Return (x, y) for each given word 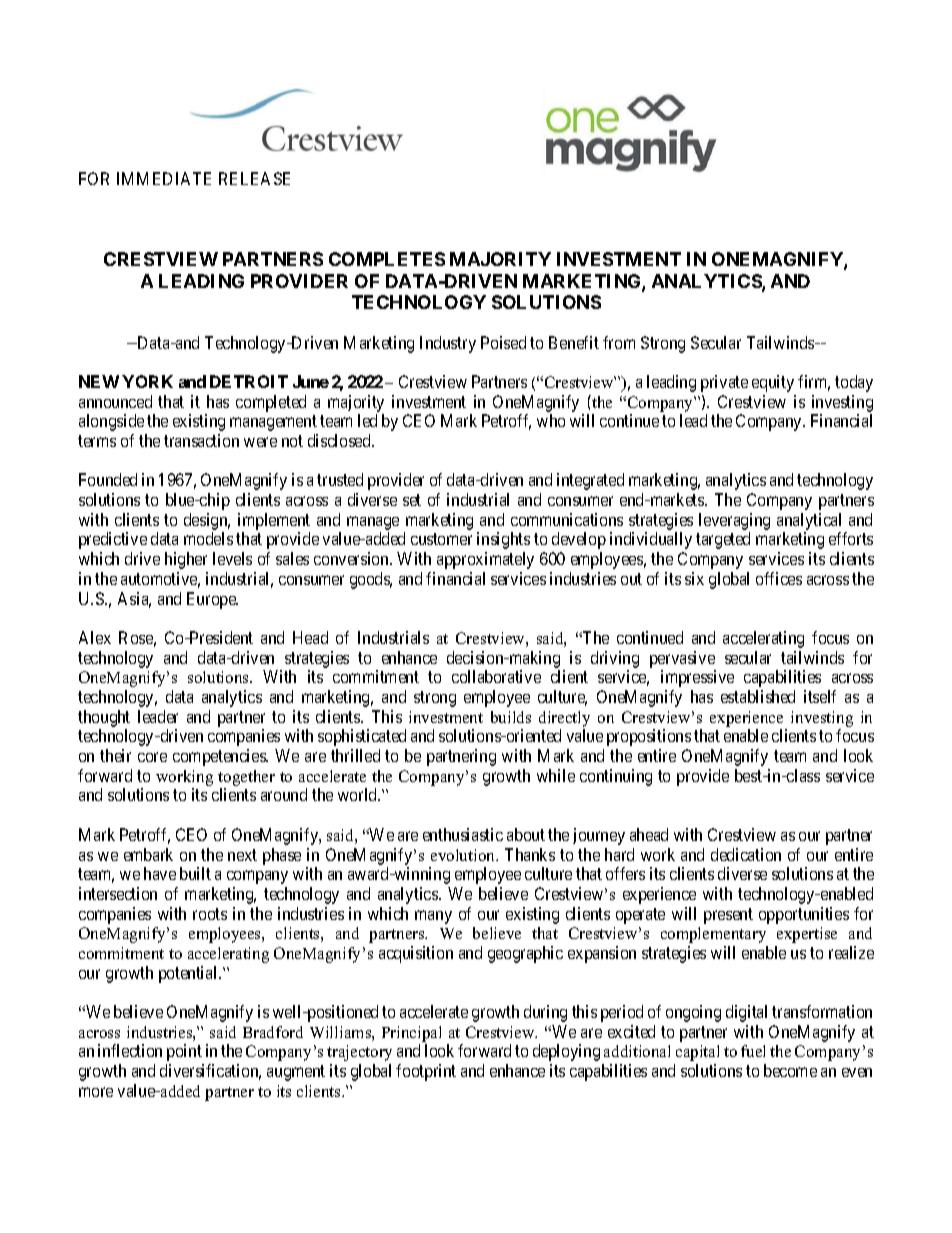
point (184, 1052)
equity (773, 383)
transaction (201, 440)
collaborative (496, 676)
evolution (464, 855)
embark (148, 854)
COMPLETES (387, 259)
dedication (746, 854)
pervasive (682, 659)
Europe (212, 600)
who (551, 420)
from (619, 342)
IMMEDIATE (164, 178)
